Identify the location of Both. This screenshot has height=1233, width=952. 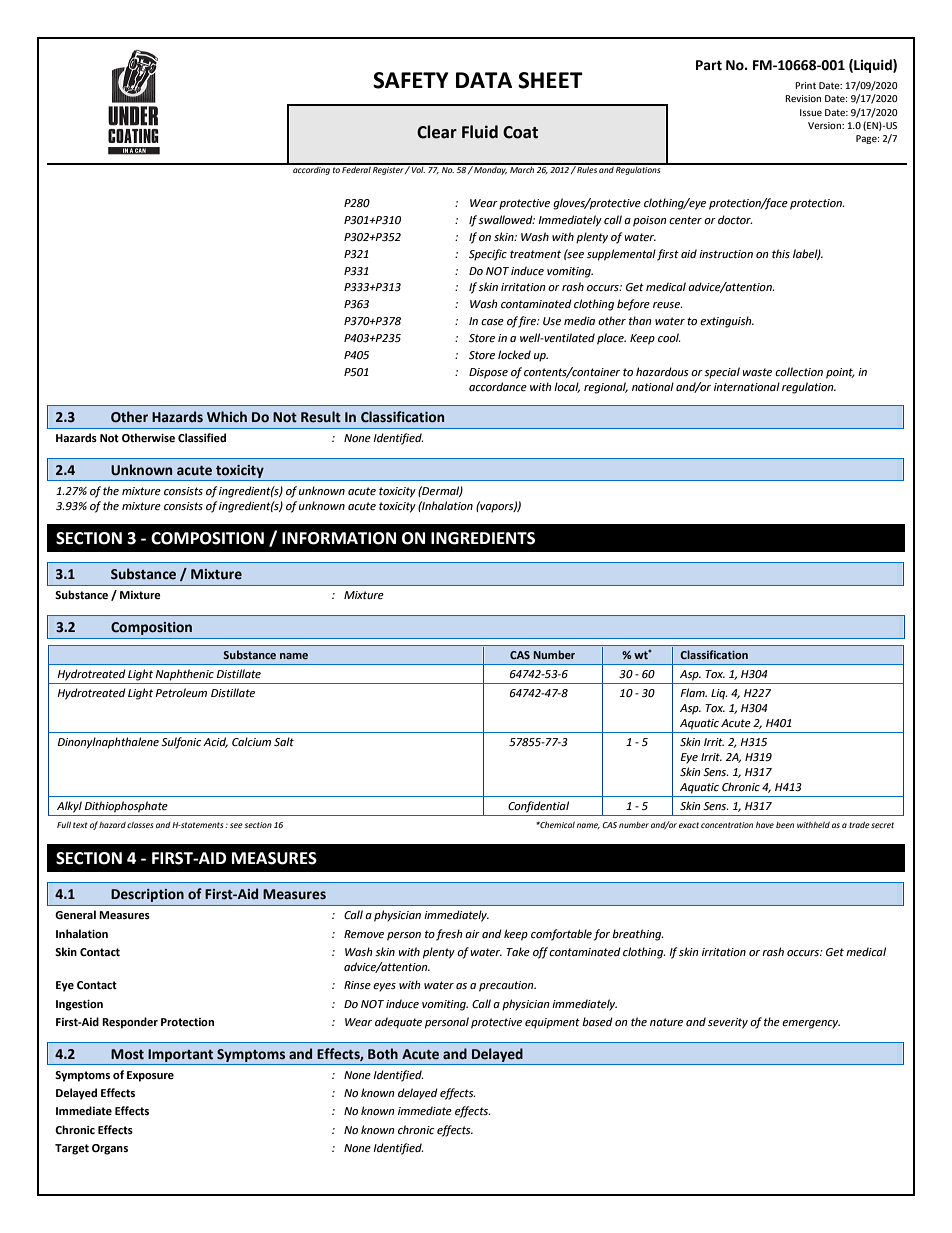
(383, 1054).
